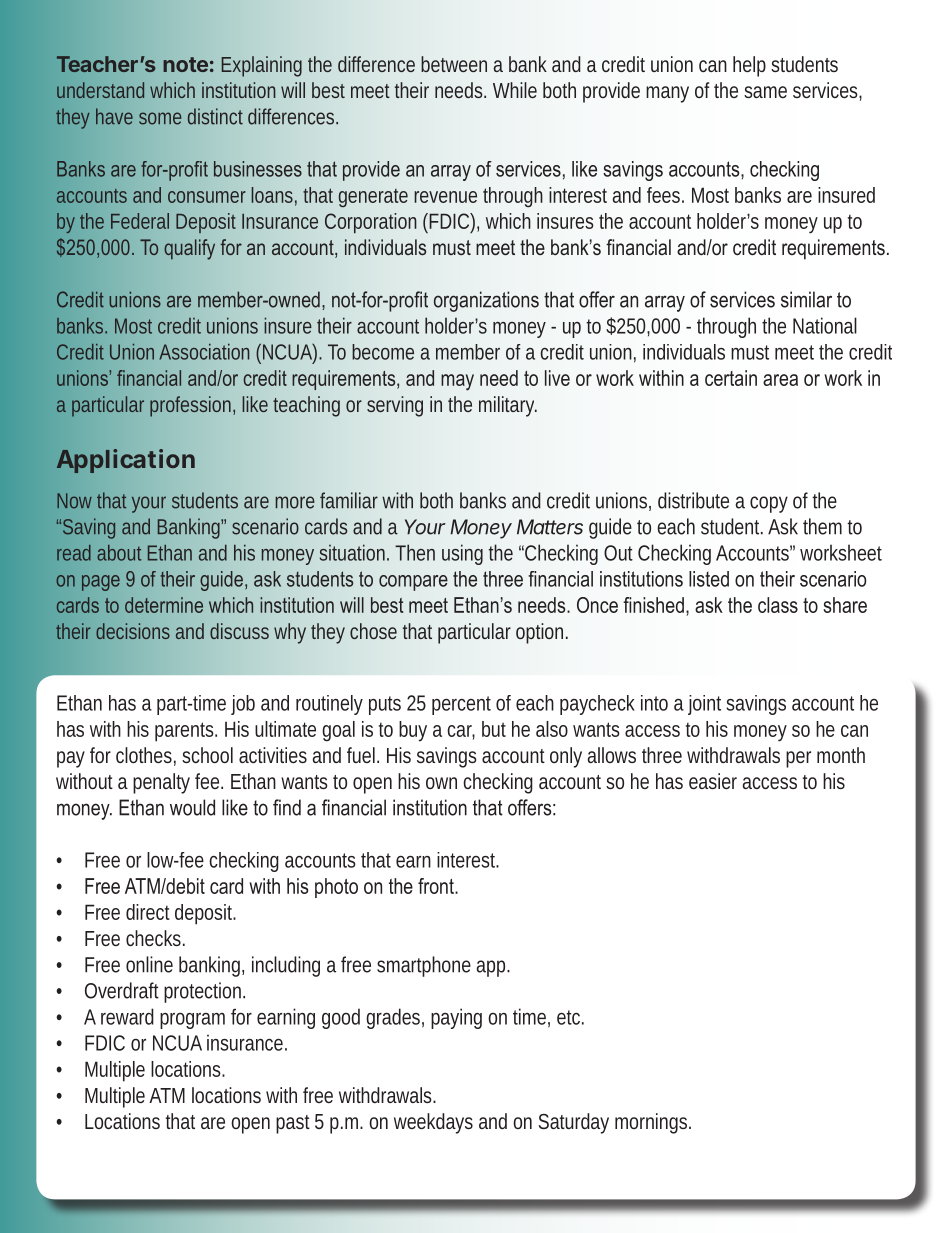 The image size is (952, 1233). What do you see at coordinates (778, 605) in the screenshot?
I see `class` at bounding box center [778, 605].
